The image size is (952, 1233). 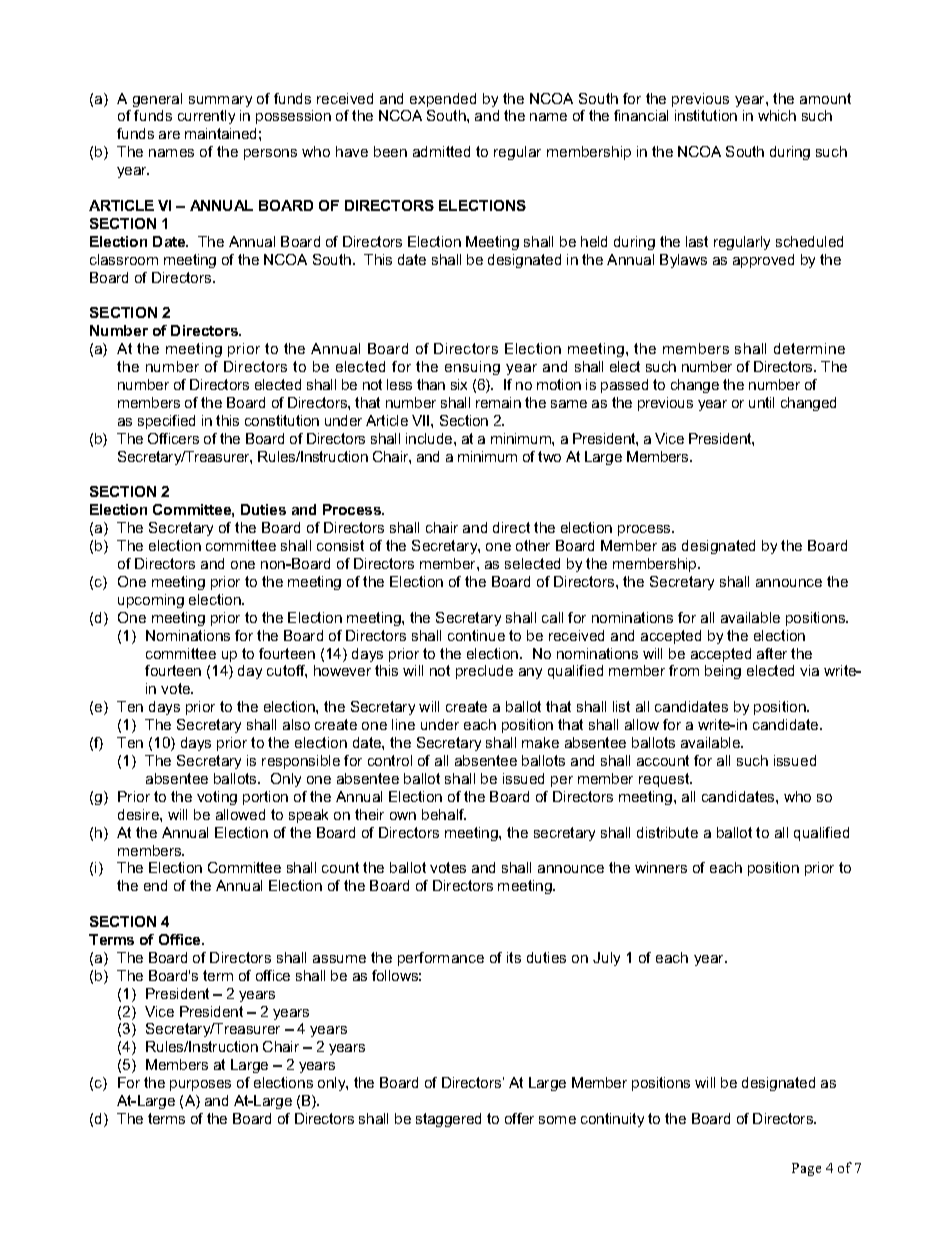 I want to click on specified, so click(x=166, y=422).
